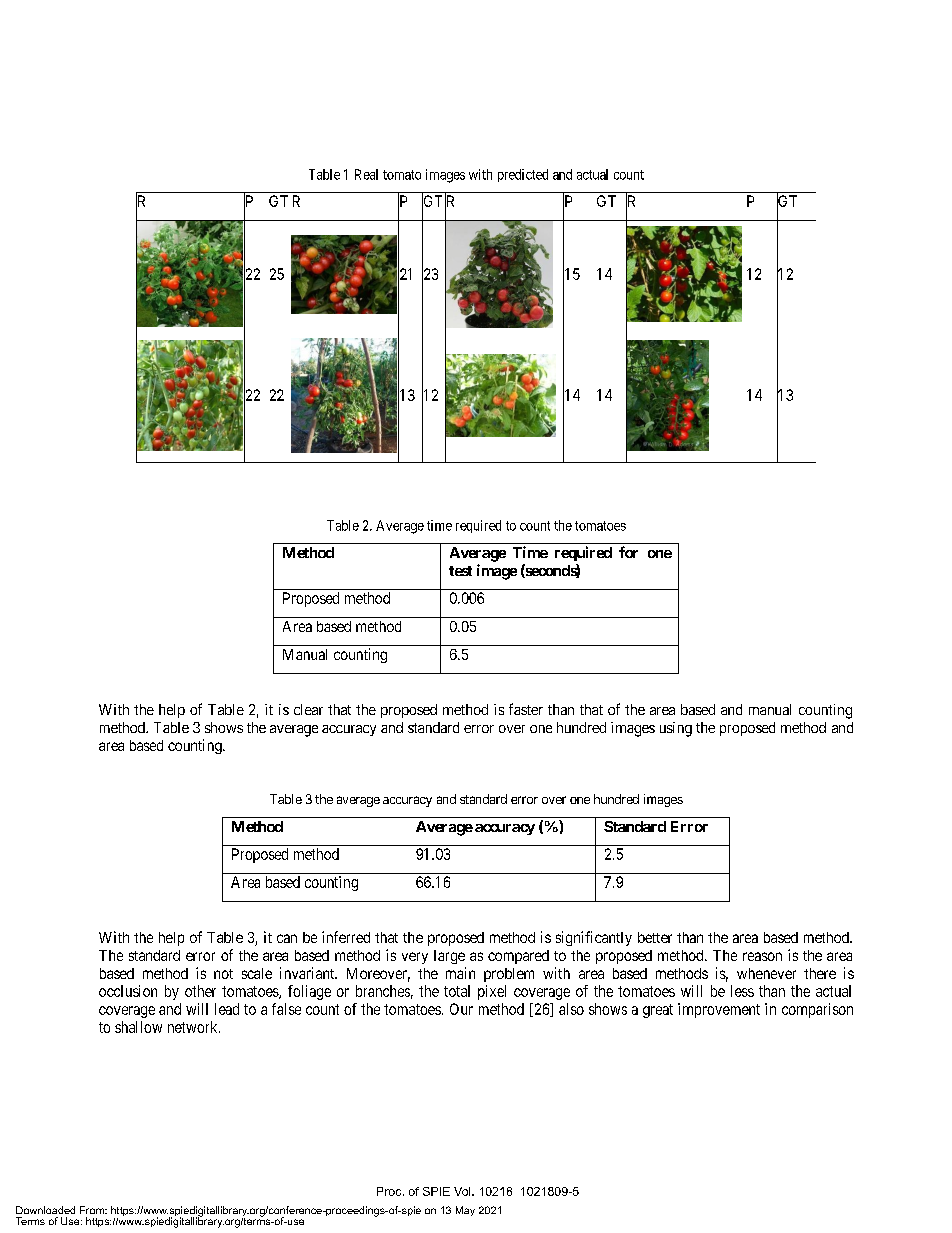 The height and width of the screenshot is (1233, 952). What do you see at coordinates (676, 729) in the screenshot?
I see `using` at bounding box center [676, 729].
